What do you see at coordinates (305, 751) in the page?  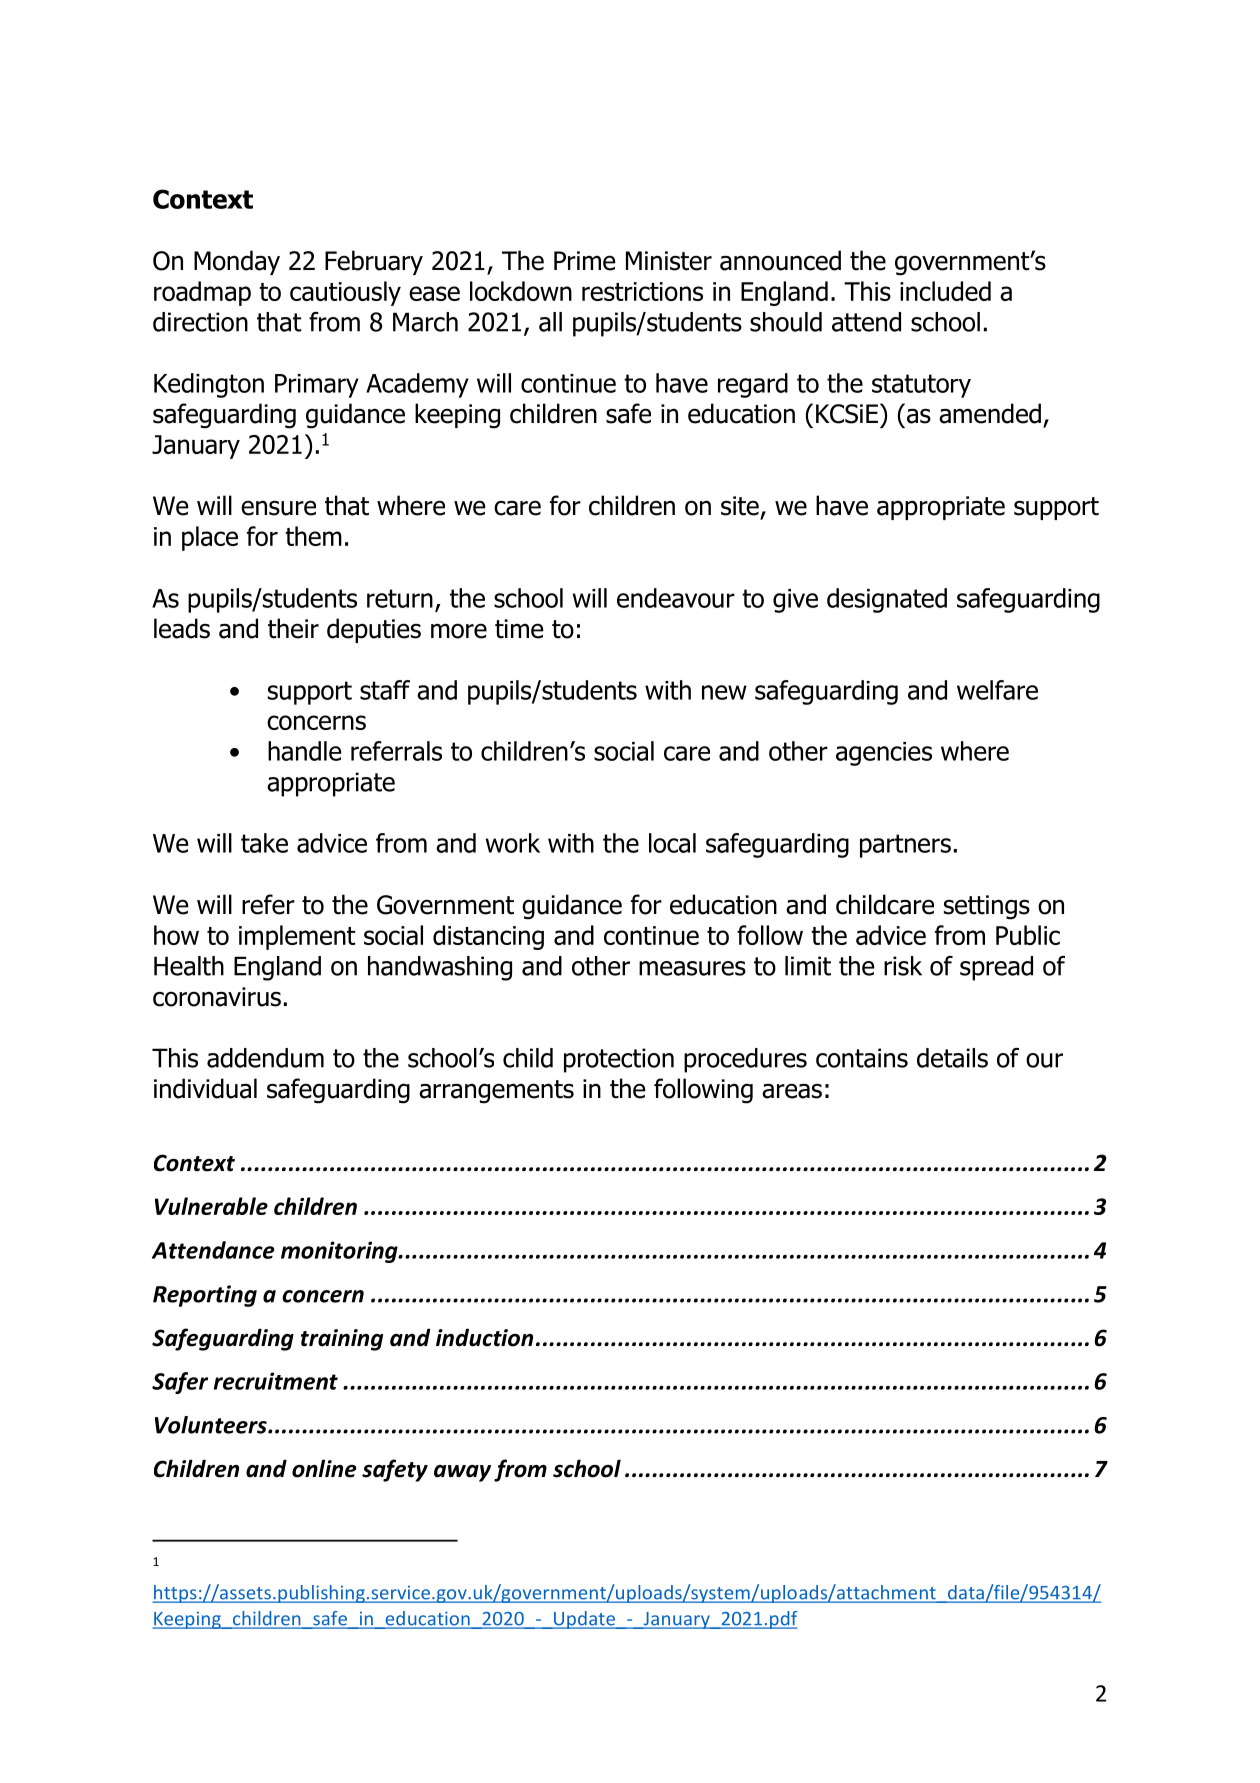 I see `handle` at bounding box center [305, 751].
